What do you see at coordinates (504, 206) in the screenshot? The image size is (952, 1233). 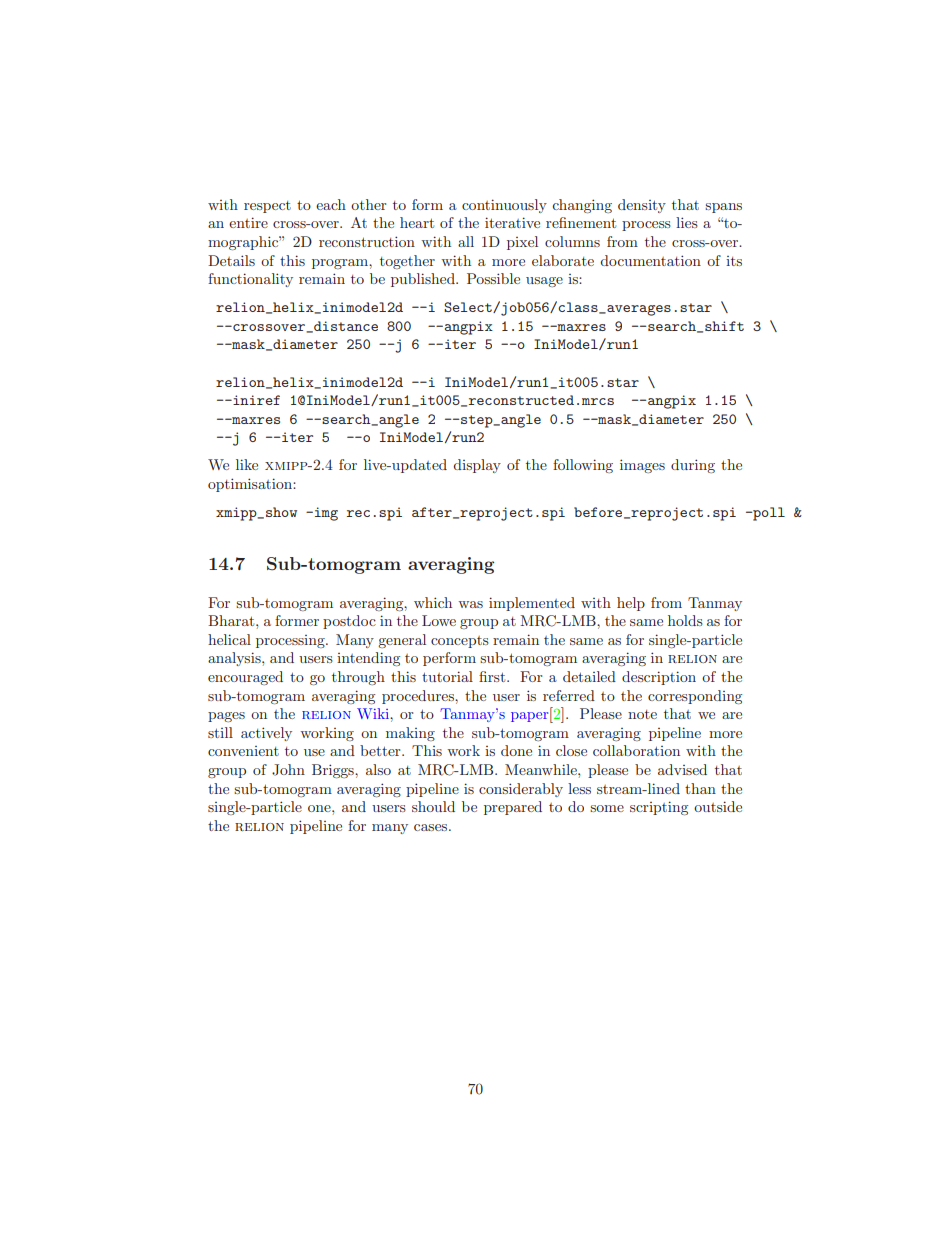 I see `continuously` at bounding box center [504, 206].
